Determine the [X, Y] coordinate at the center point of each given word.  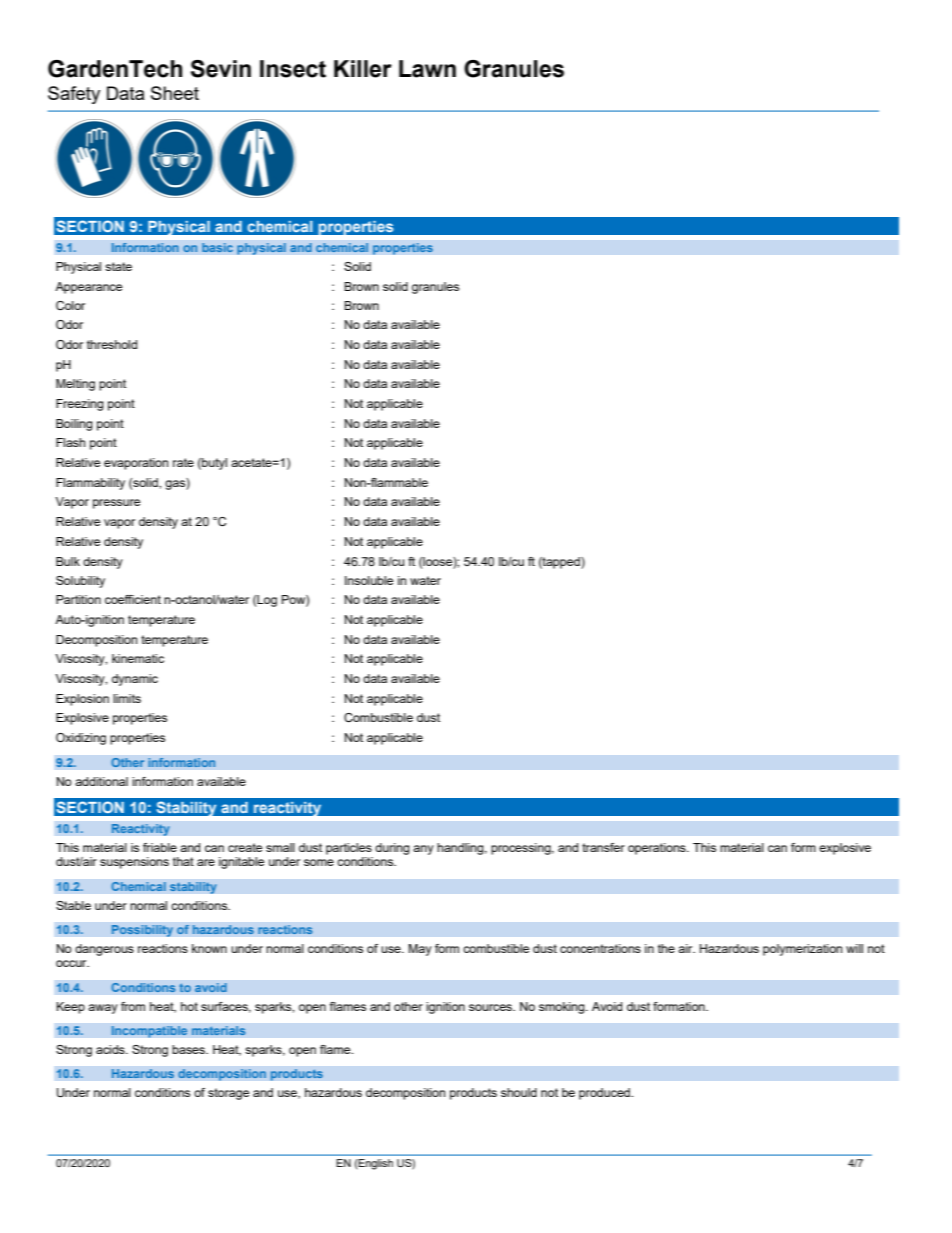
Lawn [427, 69]
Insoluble [369, 580]
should [519, 1092]
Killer [363, 69]
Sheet [175, 93]
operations [658, 849]
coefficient [133, 599]
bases [189, 1049]
